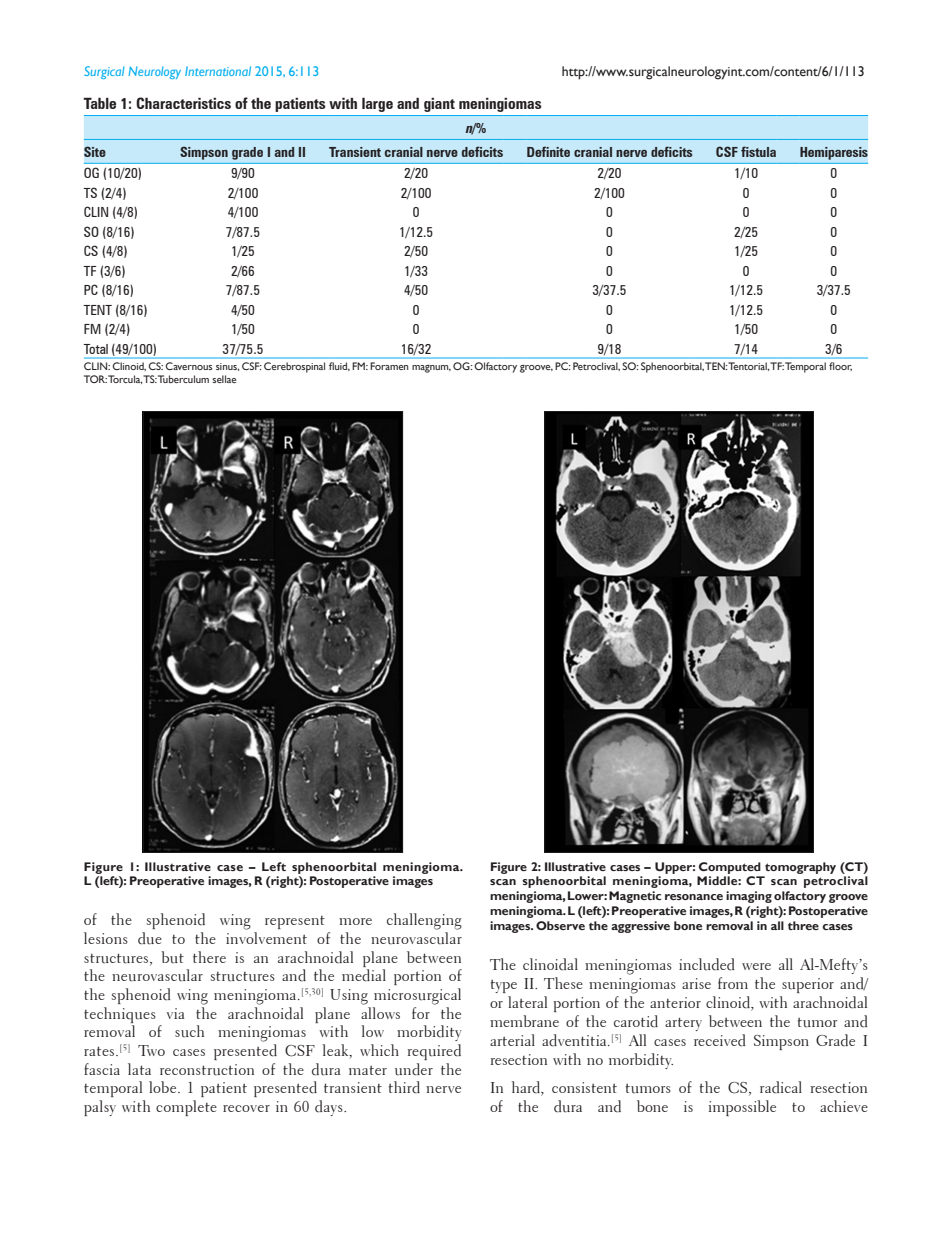 The width and height of the page is (952, 1233). I want to click on Foramen, so click(389, 366).
